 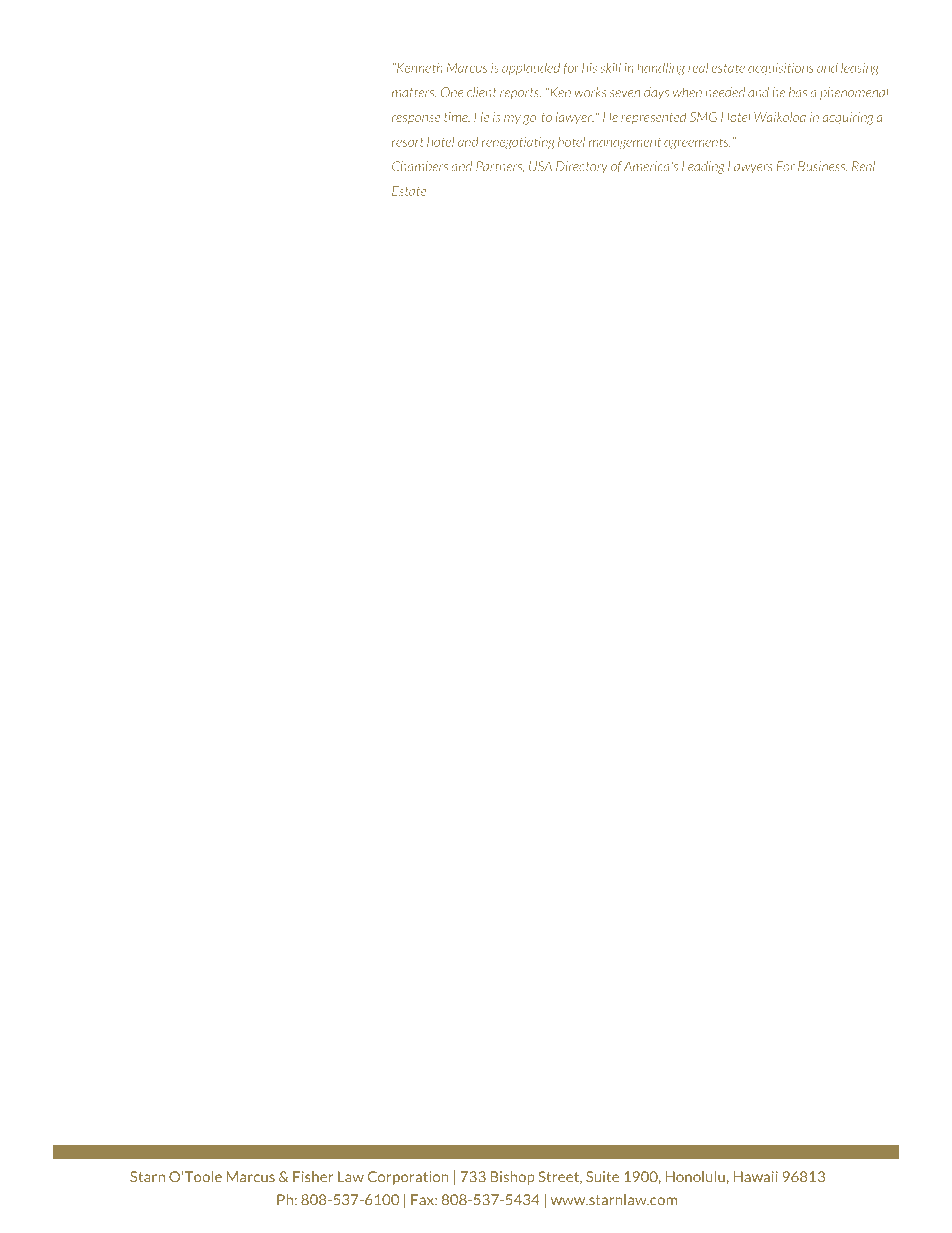 What do you see at coordinates (798, 92) in the document?
I see `has` at bounding box center [798, 92].
